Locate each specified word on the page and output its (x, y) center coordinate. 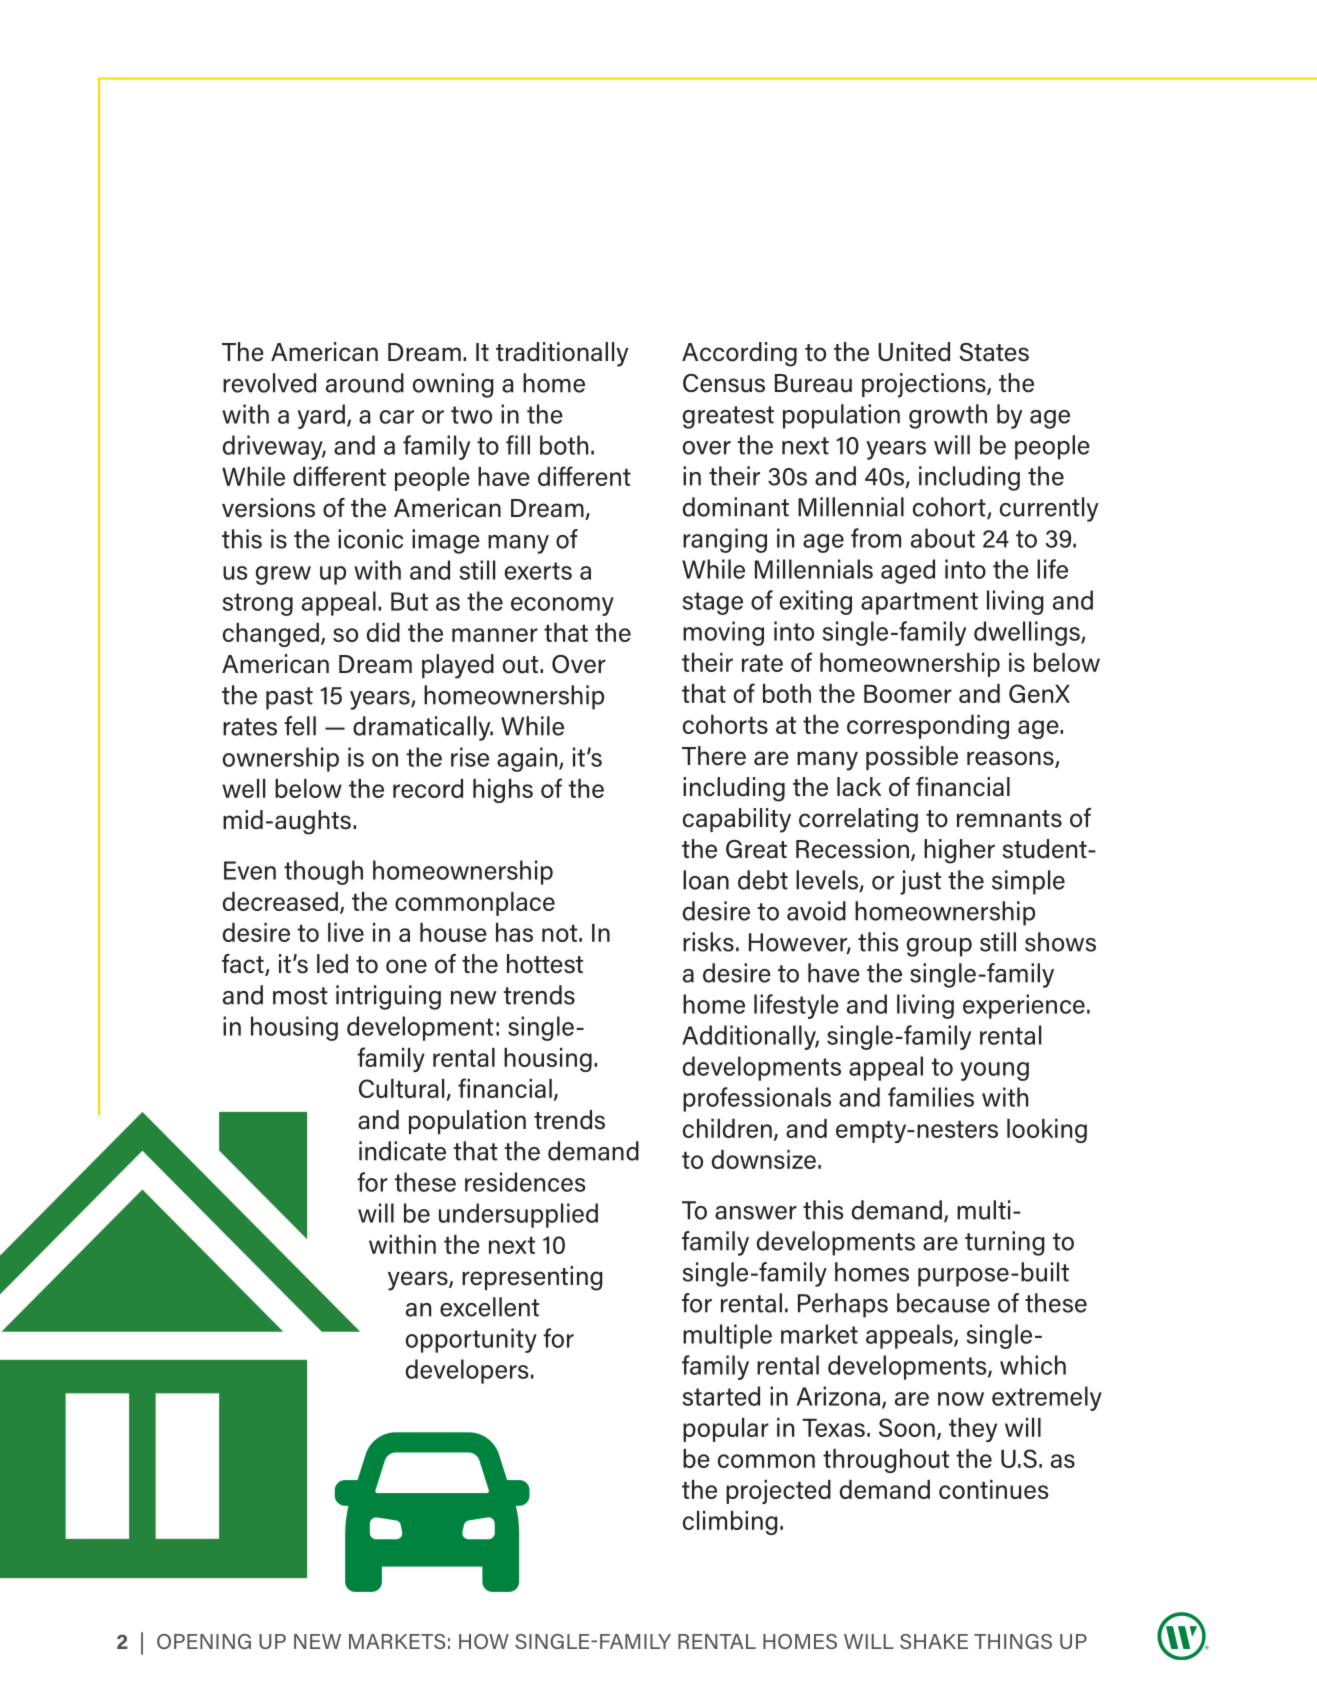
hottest (545, 964)
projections (925, 385)
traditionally (562, 354)
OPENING (204, 1641)
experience (1024, 1006)
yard (321, 416)
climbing (730, 1523)
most (300, 996)
